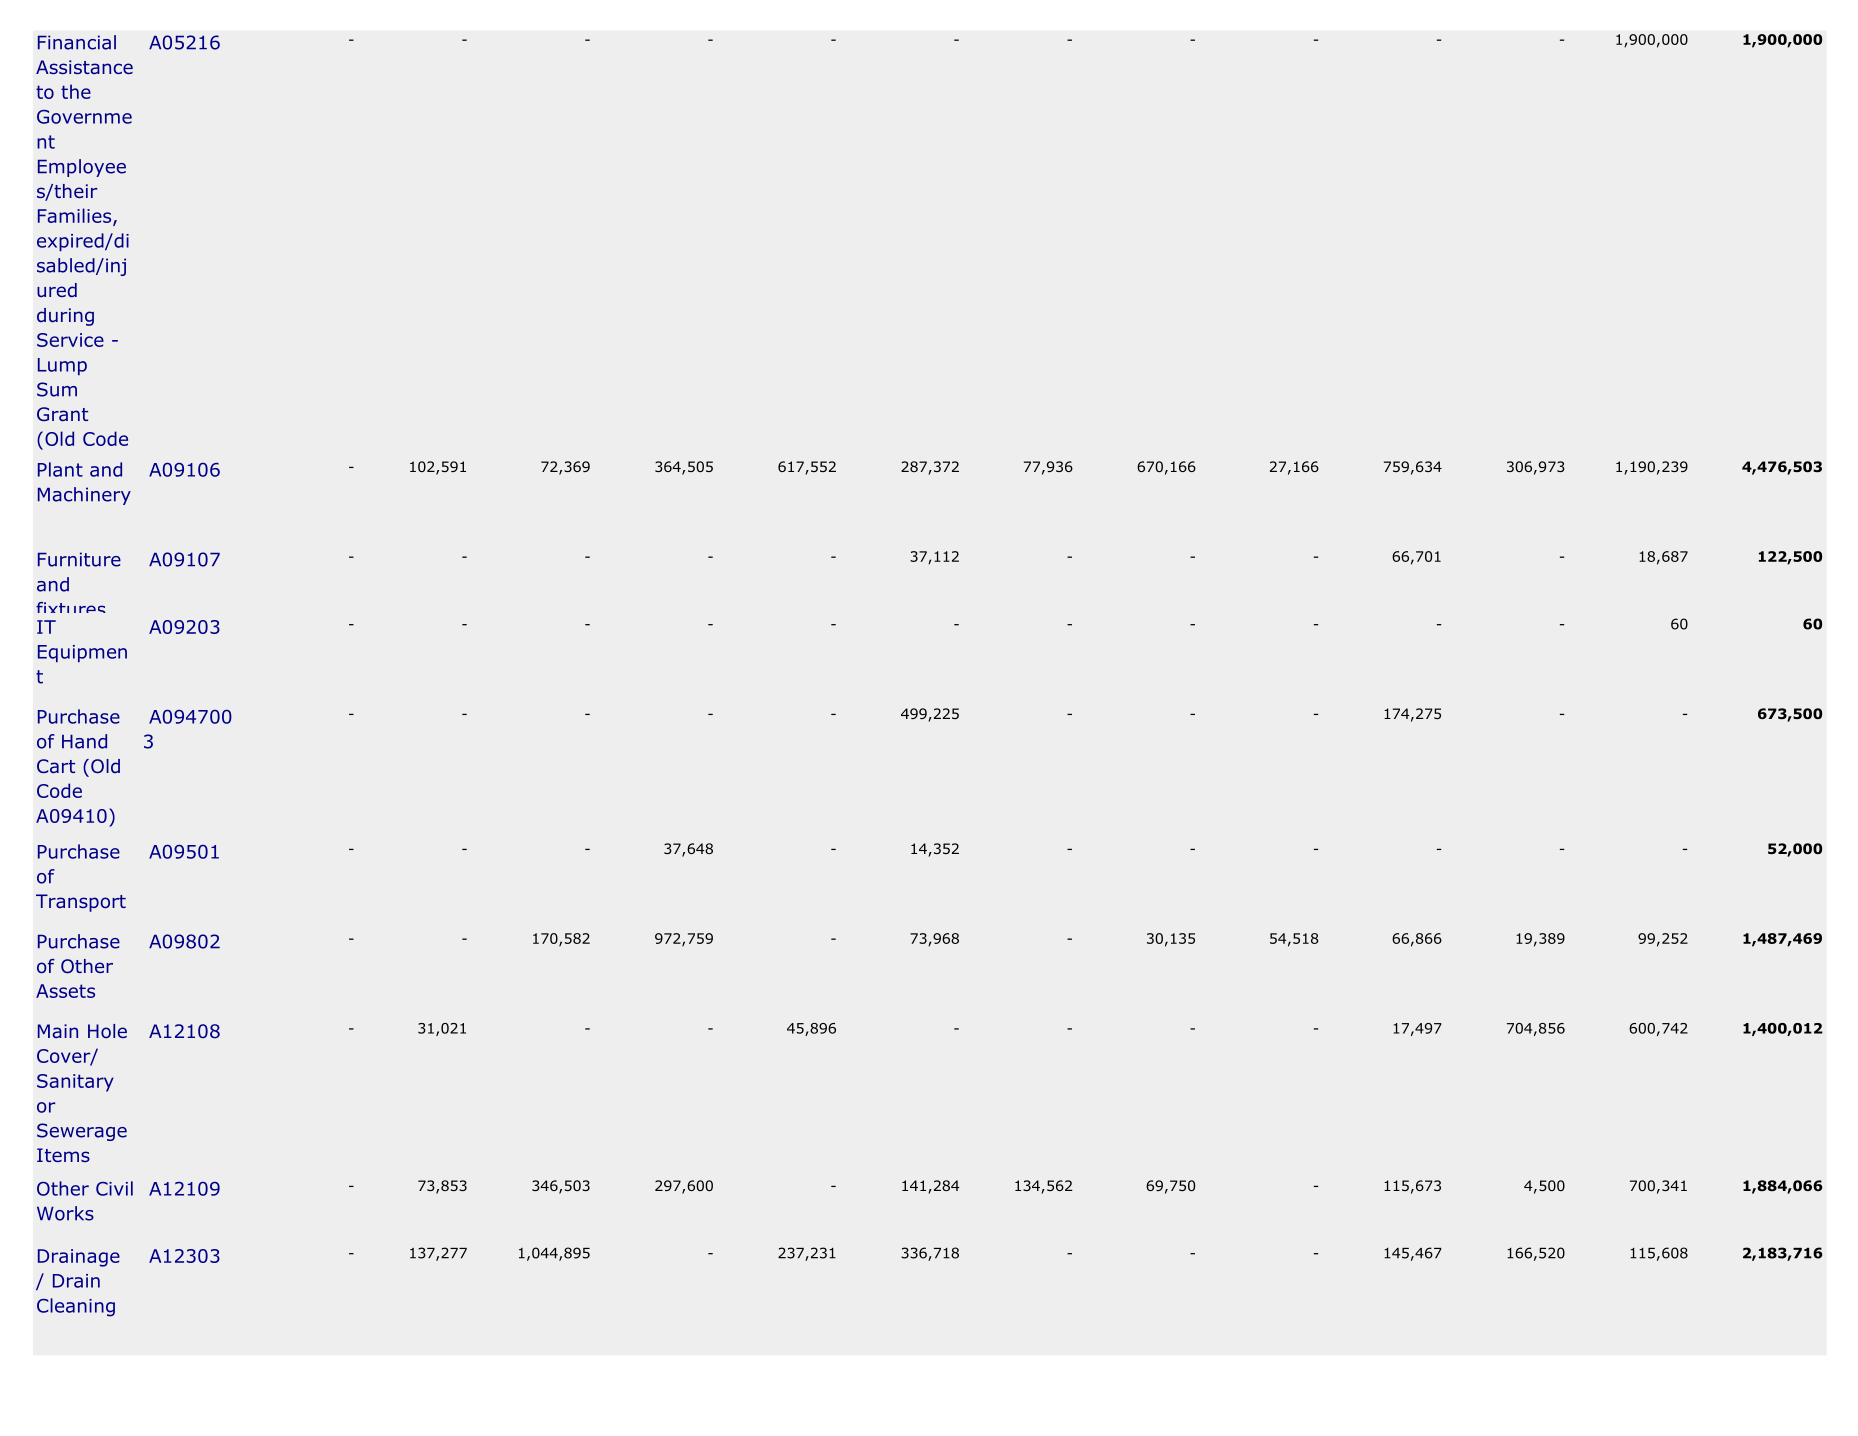  What do you see at coordinates (84, 67) in the page?
I see `Assistance` at bounding box center [84, 67].
